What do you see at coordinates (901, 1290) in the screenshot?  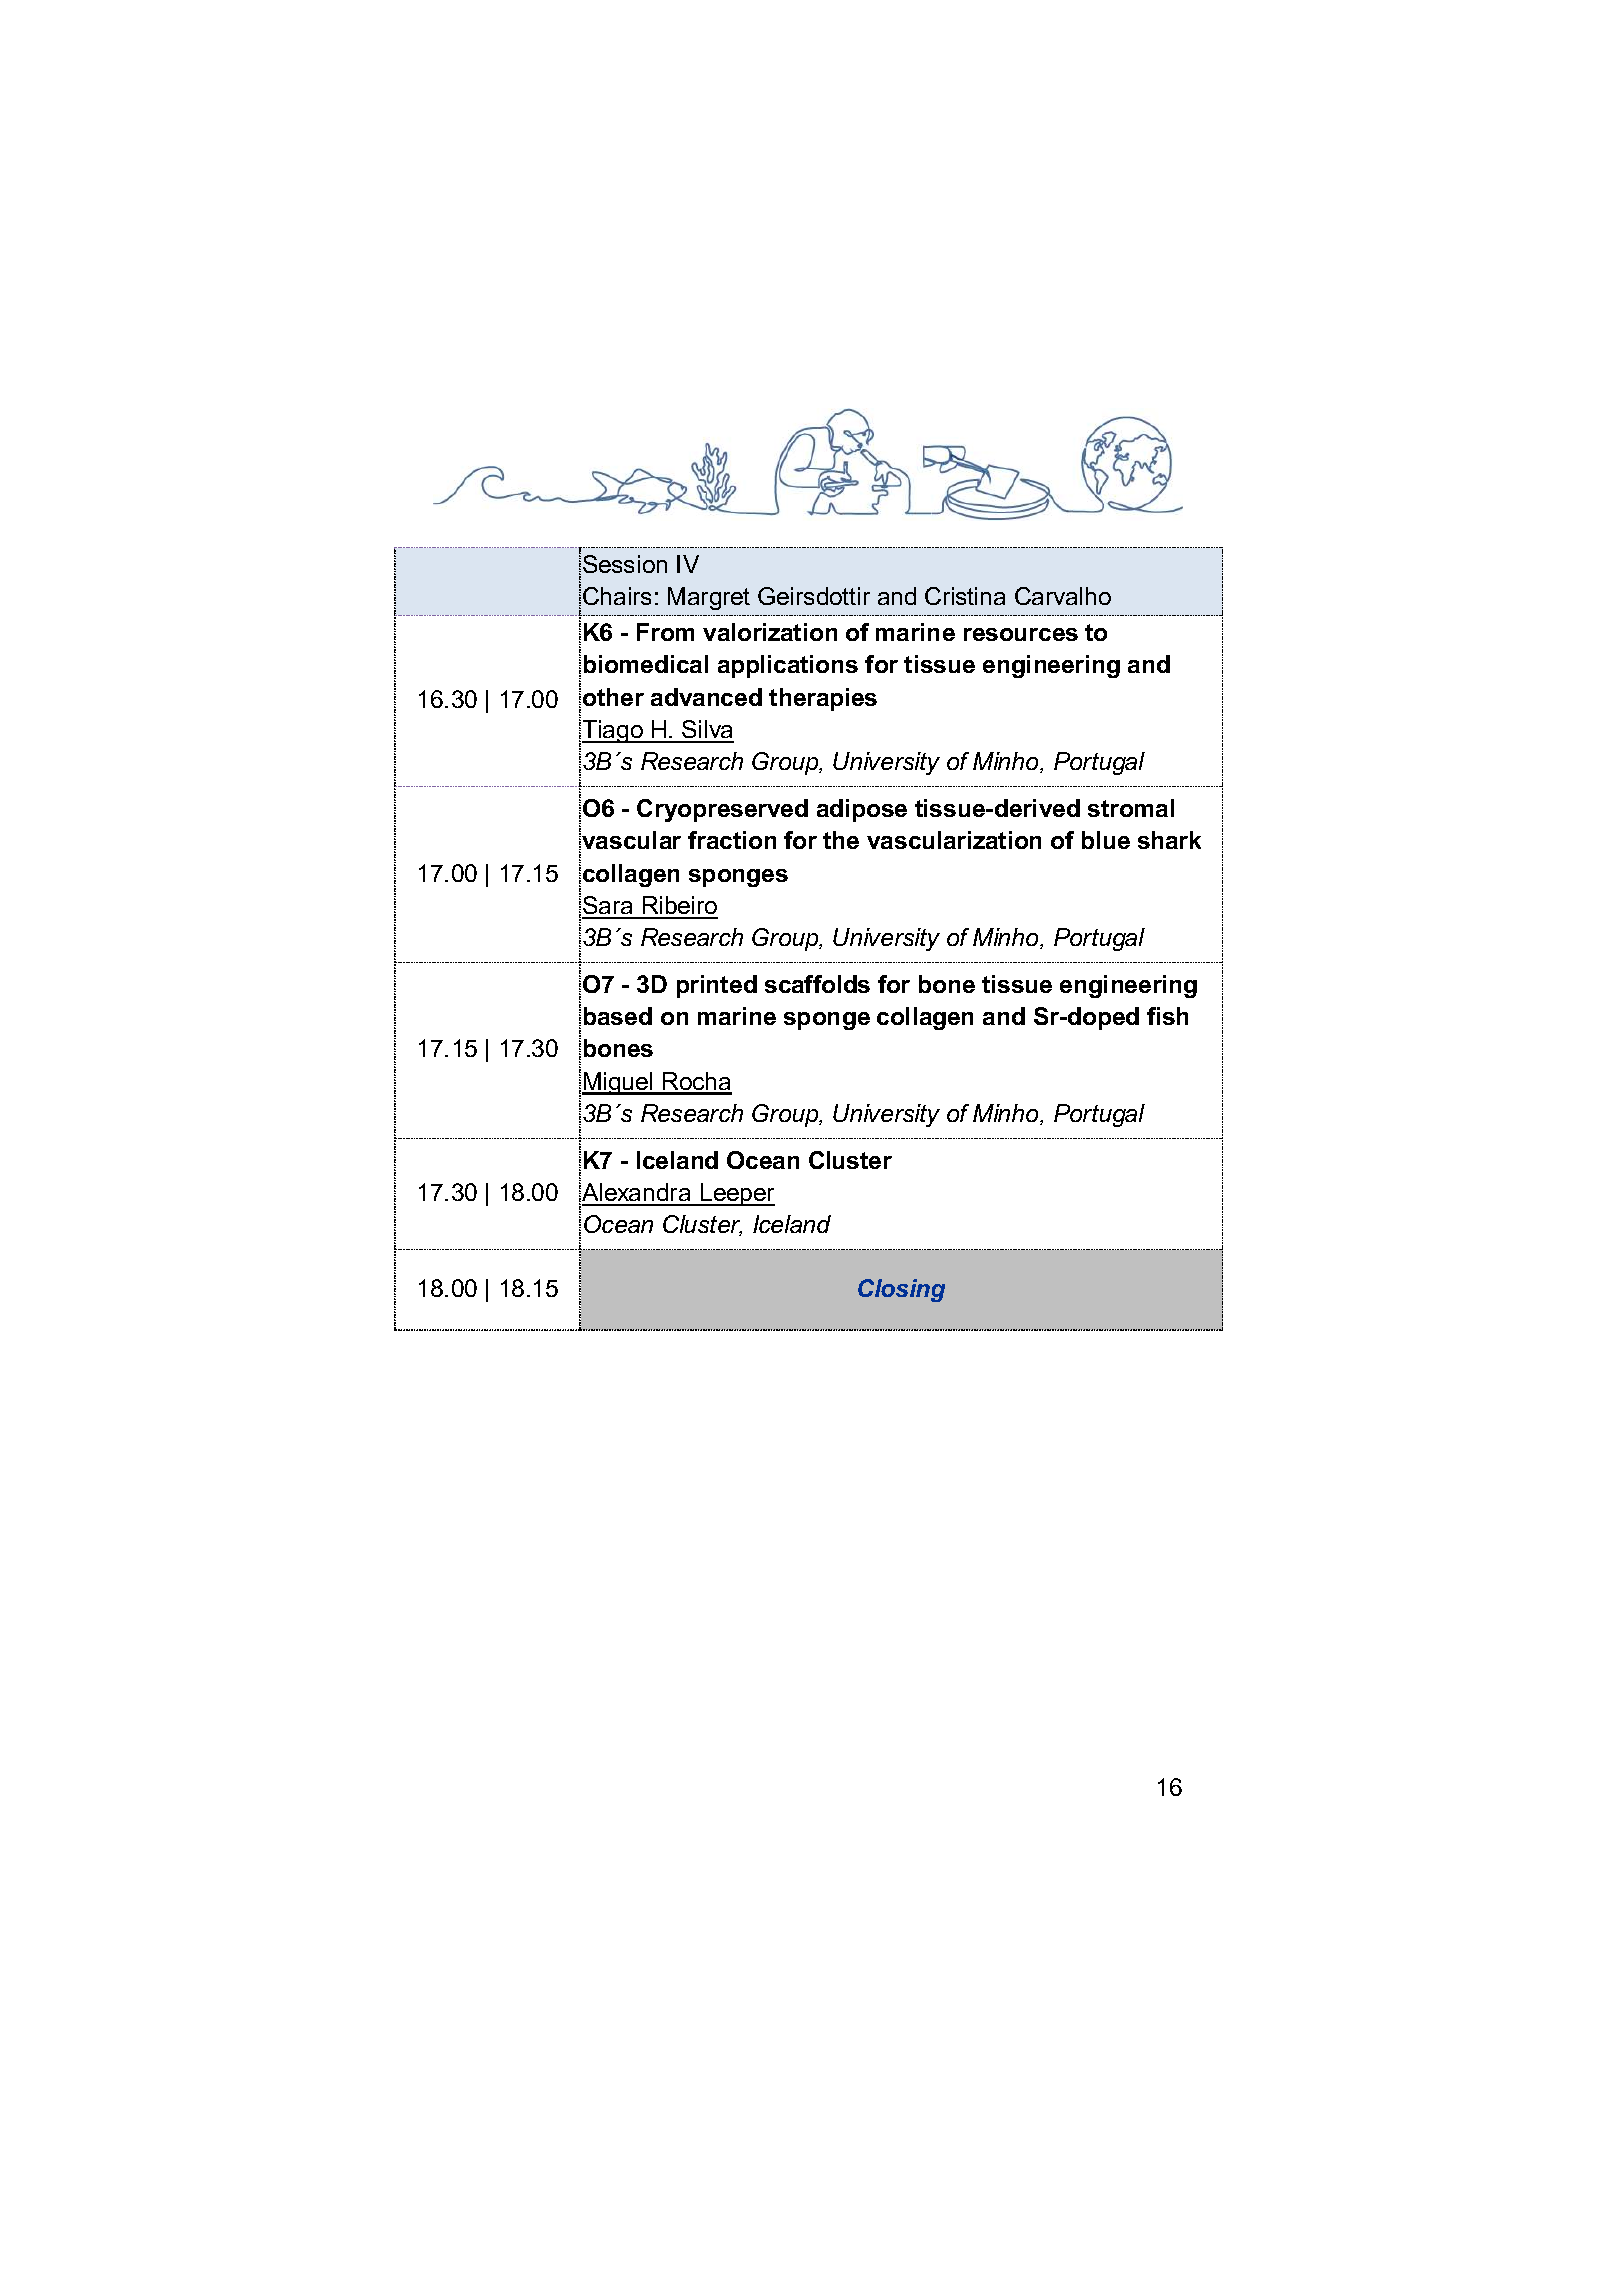 I see `Closing` at bounding box center [901, 1290].
